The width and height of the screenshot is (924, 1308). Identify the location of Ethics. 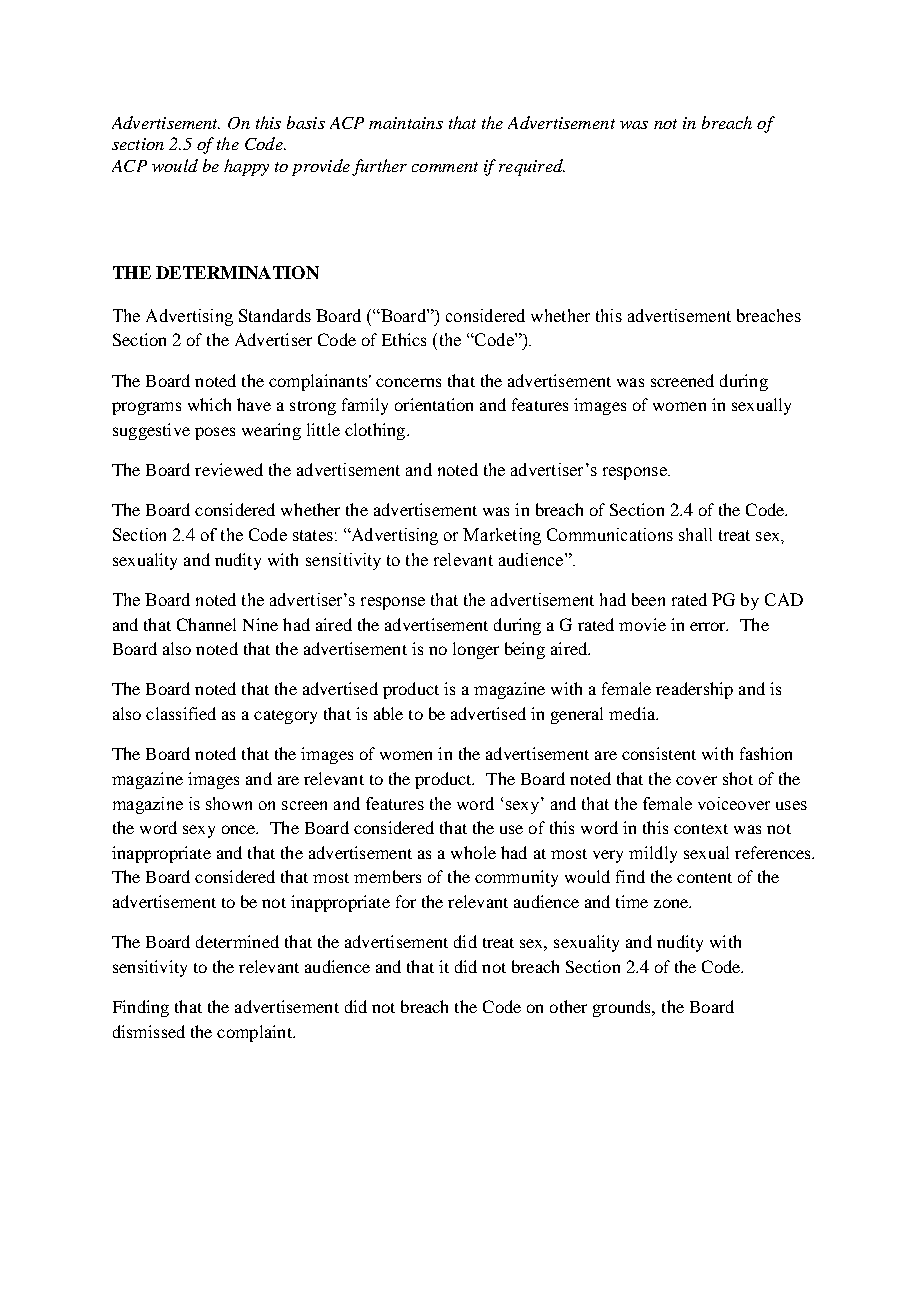
(404, 339).
